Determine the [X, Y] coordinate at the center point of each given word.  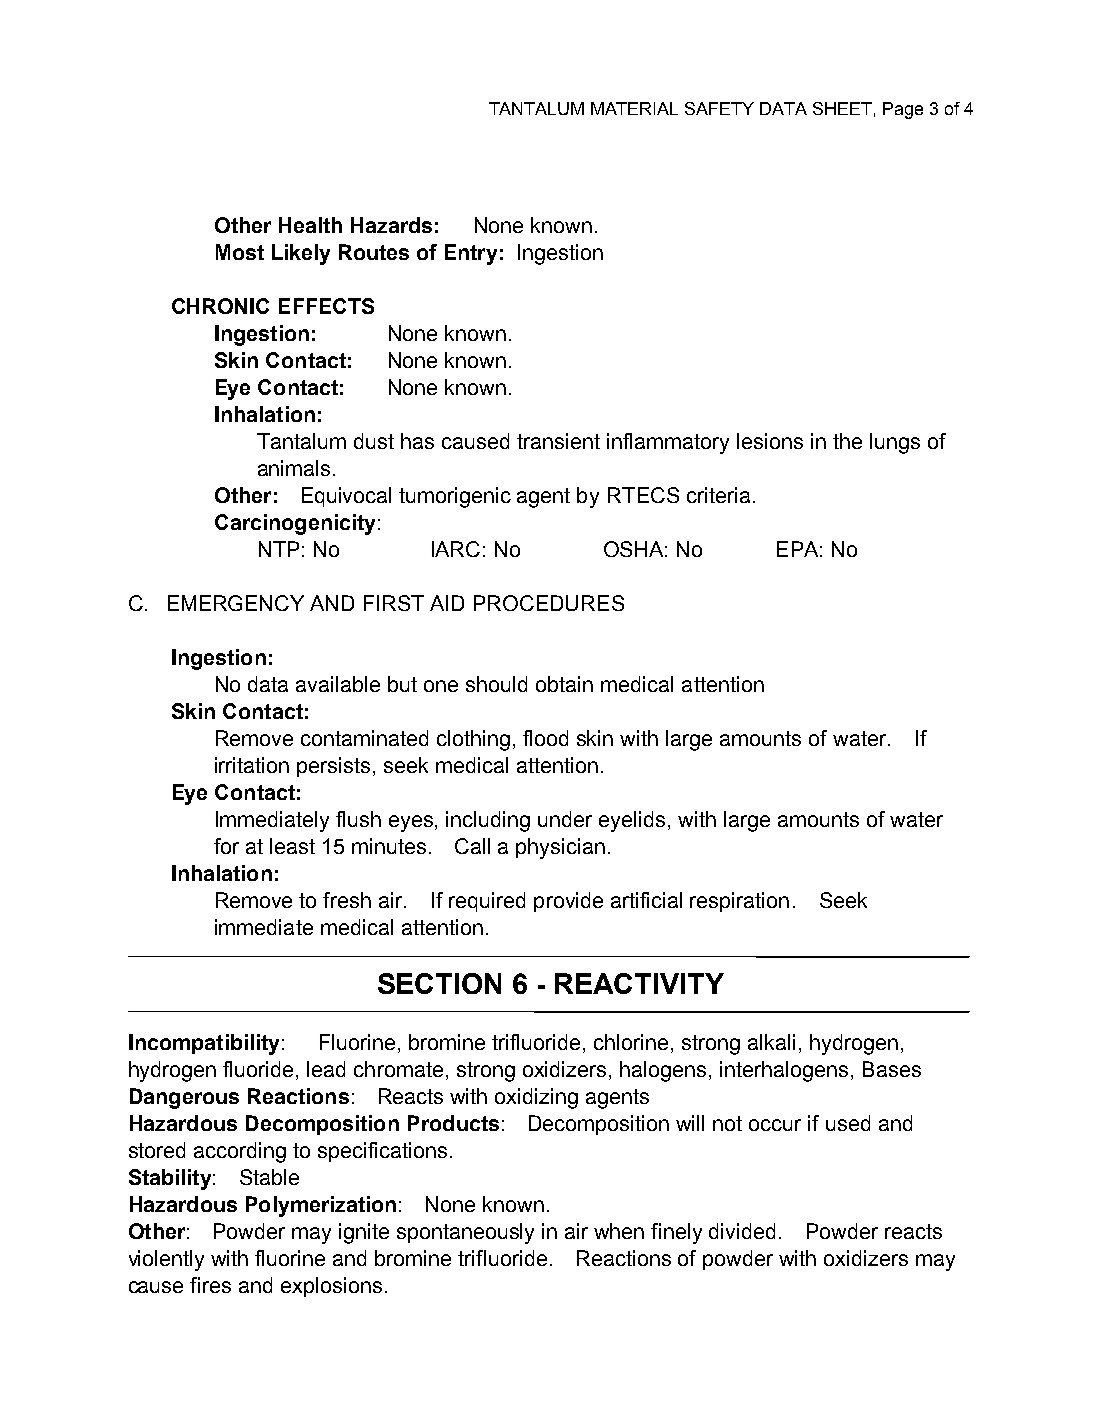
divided [742, 1231]
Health [310, 225]
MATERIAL [634, 108]
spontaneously [465, 1233]
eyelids [632, 821]
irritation [252, 765]
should [496, 684]
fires [210, 1285]
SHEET [842, 108]
